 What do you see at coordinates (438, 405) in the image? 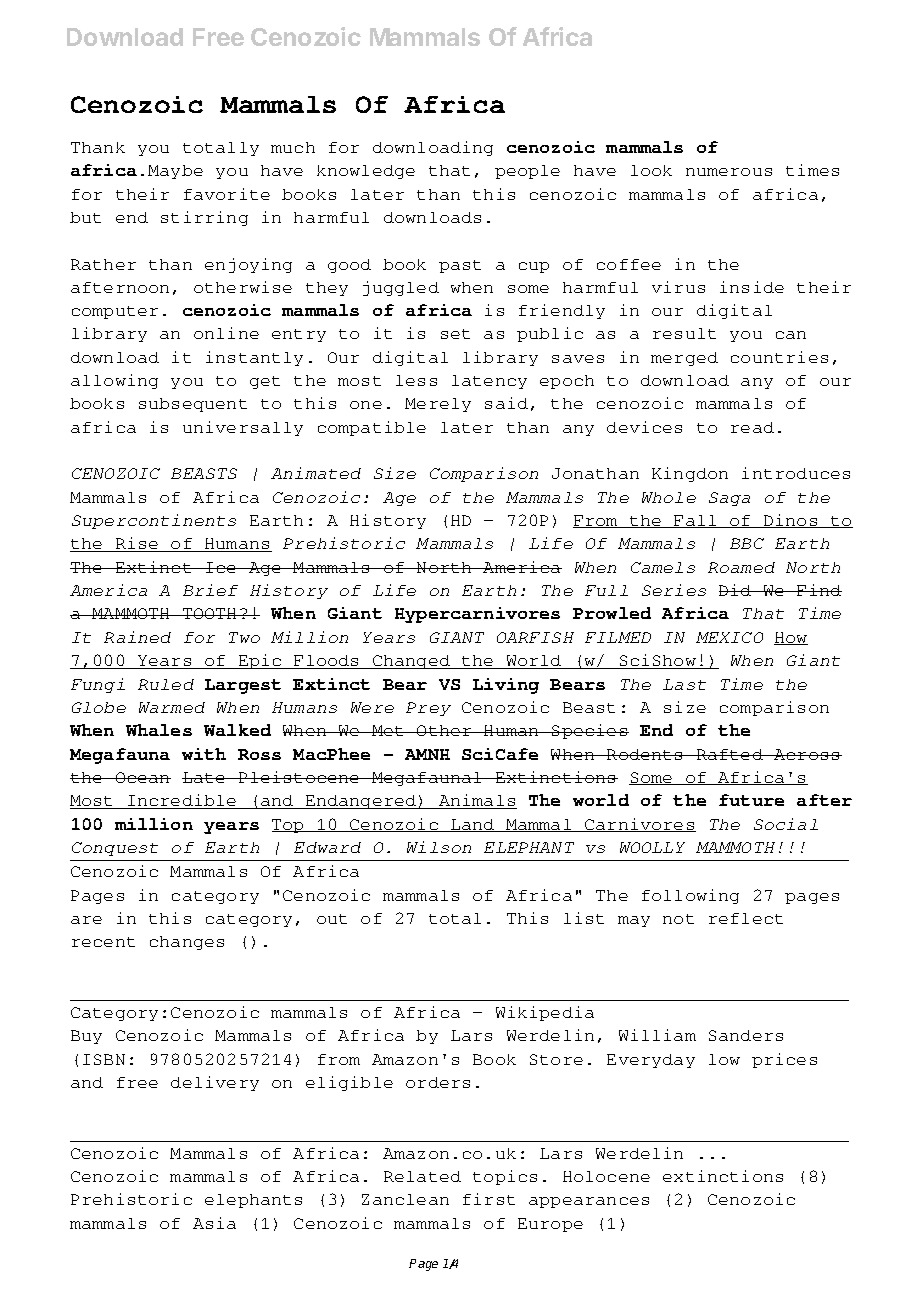
I see `Merely` at bounding box center [438, 405].
